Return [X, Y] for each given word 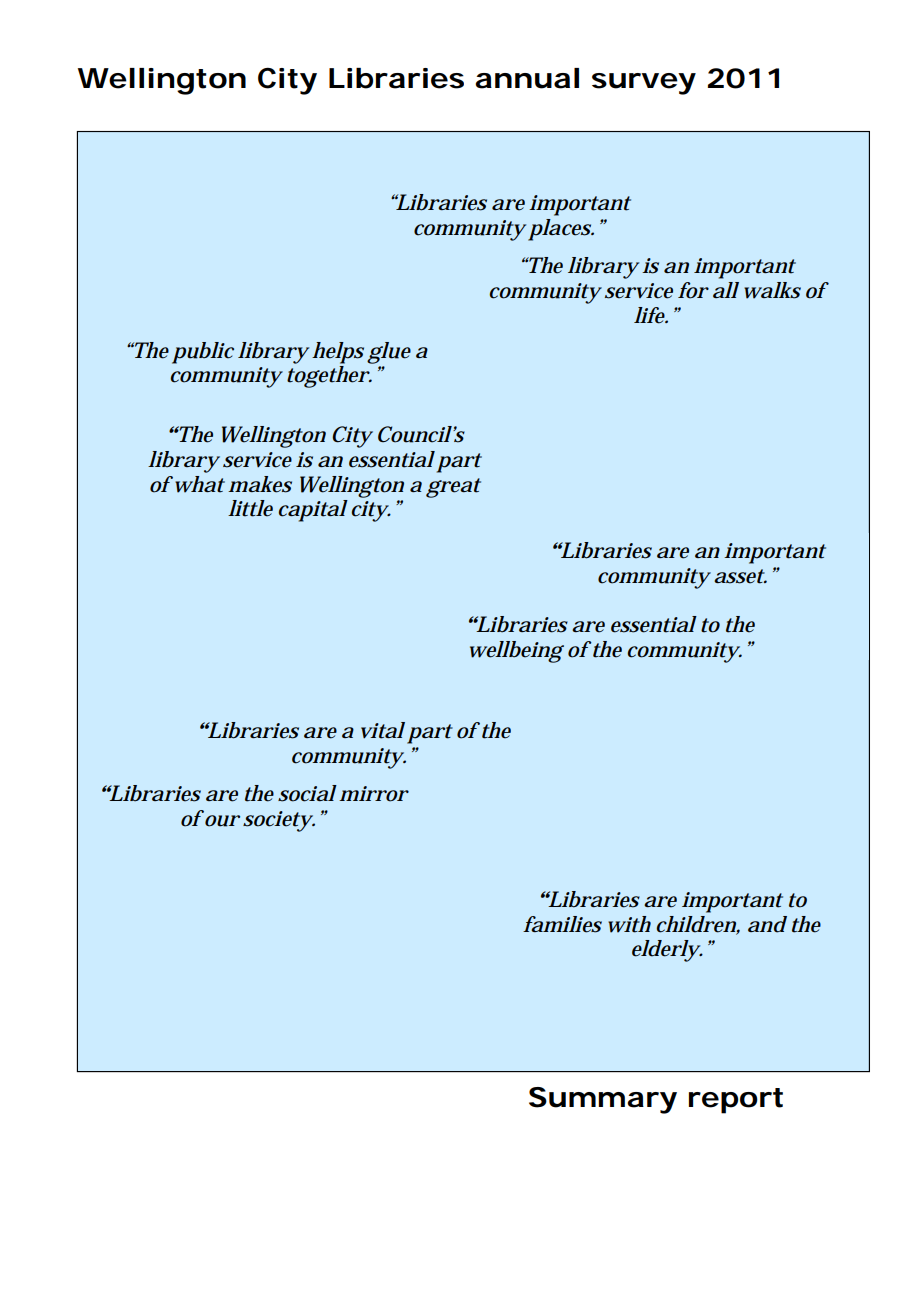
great [453, 488]
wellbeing [517, 652]
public [203, 353]
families [562, 924]
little [250, 508]
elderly [666, 951]
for [693, 290]
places [560, 230]
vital [383, 730]
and [767, 924]
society [278, 821]
